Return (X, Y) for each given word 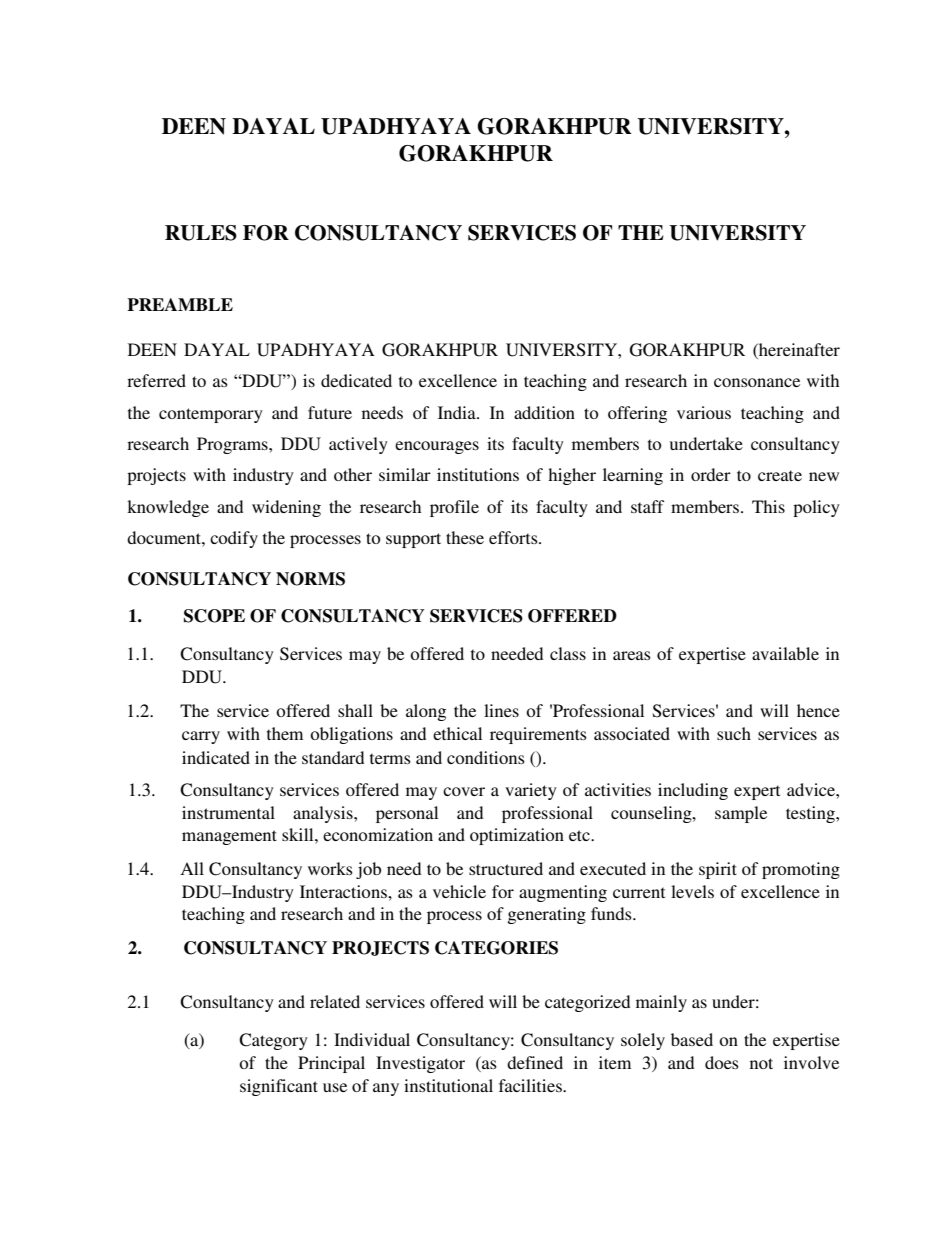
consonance (757, 382)
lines (501, 710)
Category (273, 1041)
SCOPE (214, 616)
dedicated (356, 380)
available (785, 653)
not (761, 1063)
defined (535, 1062)
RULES (201, 233)
